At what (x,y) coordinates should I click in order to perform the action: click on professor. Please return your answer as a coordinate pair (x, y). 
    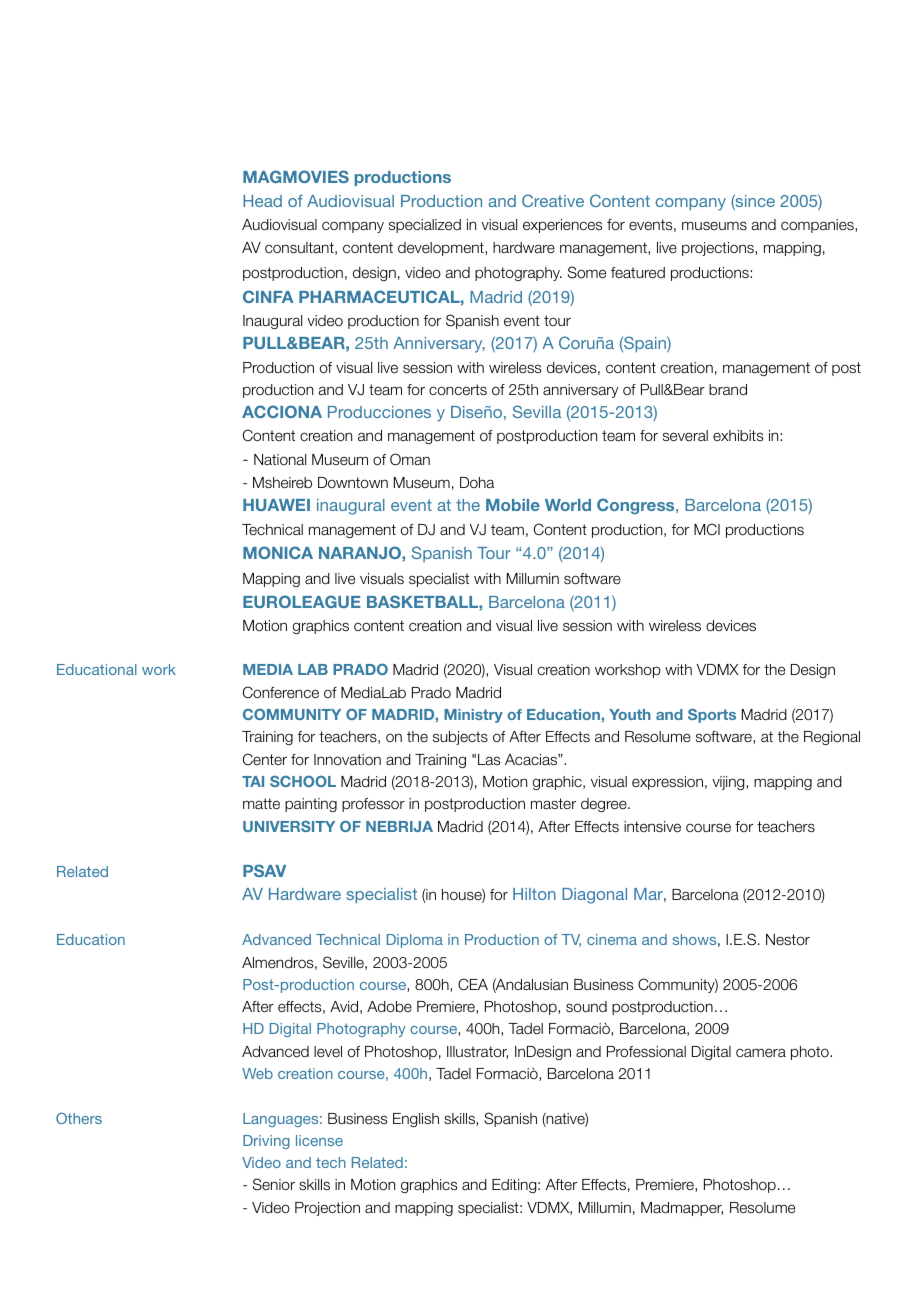
    Looking at the image, I should click on (373, 805).
